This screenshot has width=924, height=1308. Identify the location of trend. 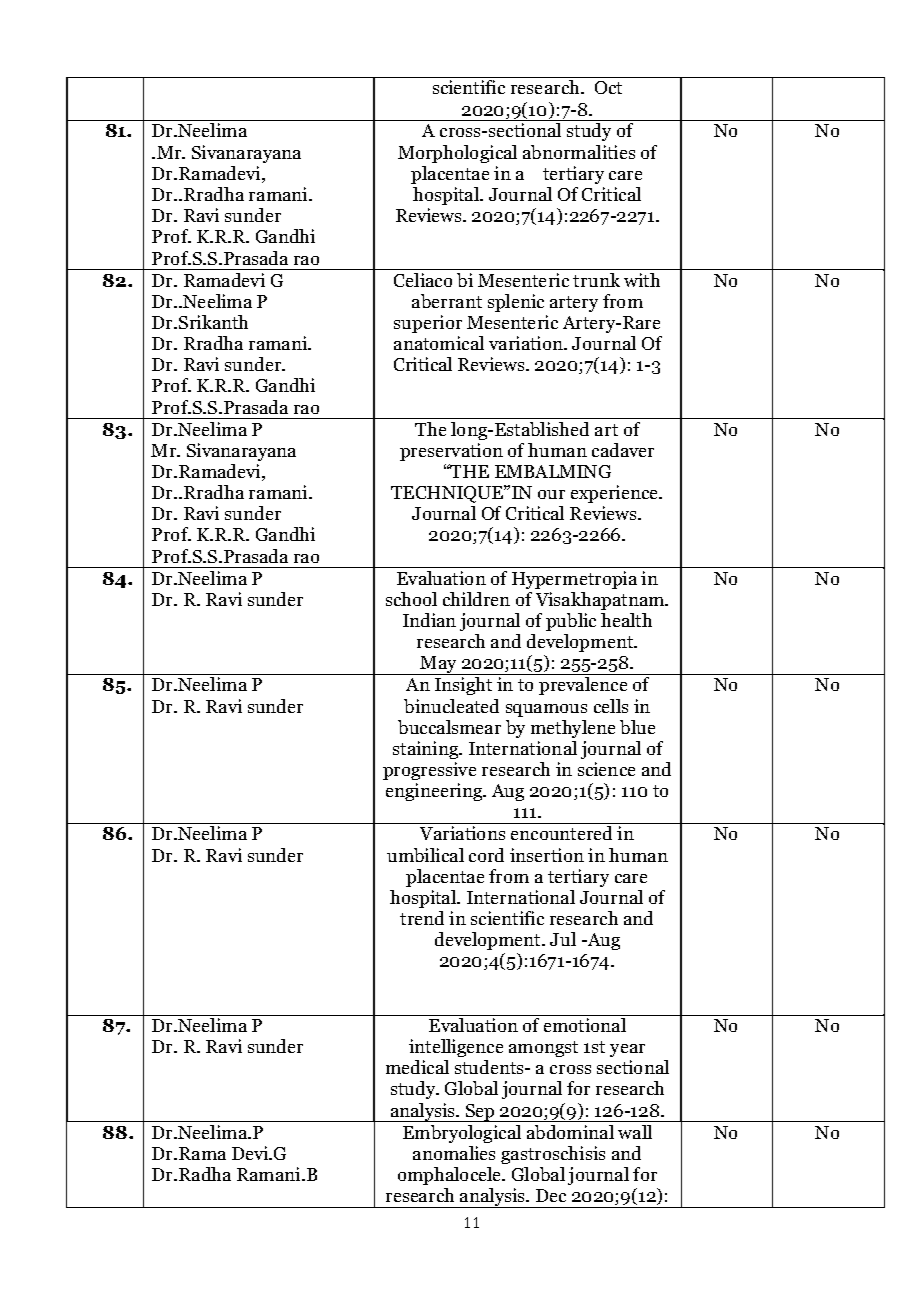
(422, 918).
